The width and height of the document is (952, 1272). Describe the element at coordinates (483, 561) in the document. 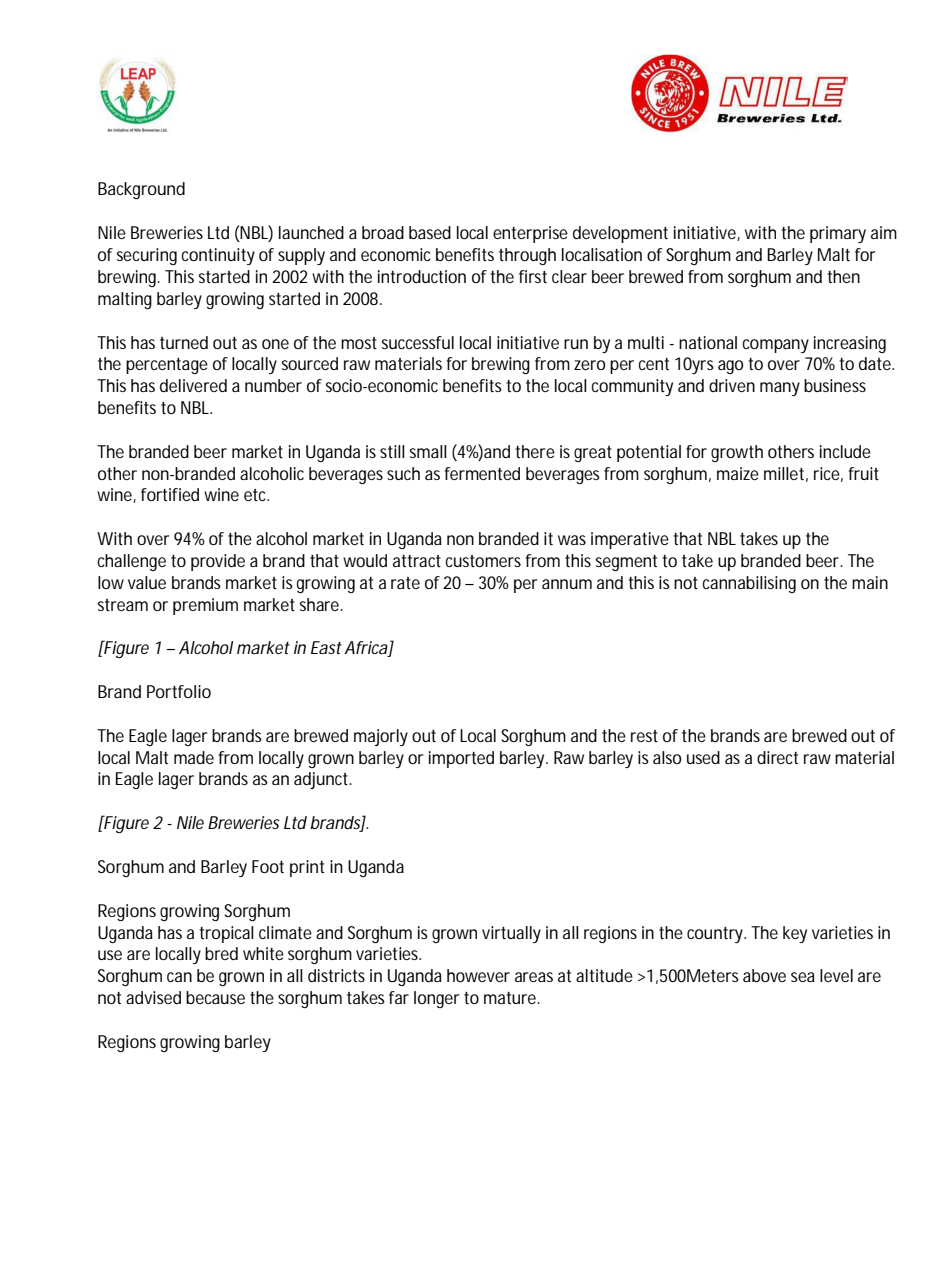

I see `customers` at that location.
